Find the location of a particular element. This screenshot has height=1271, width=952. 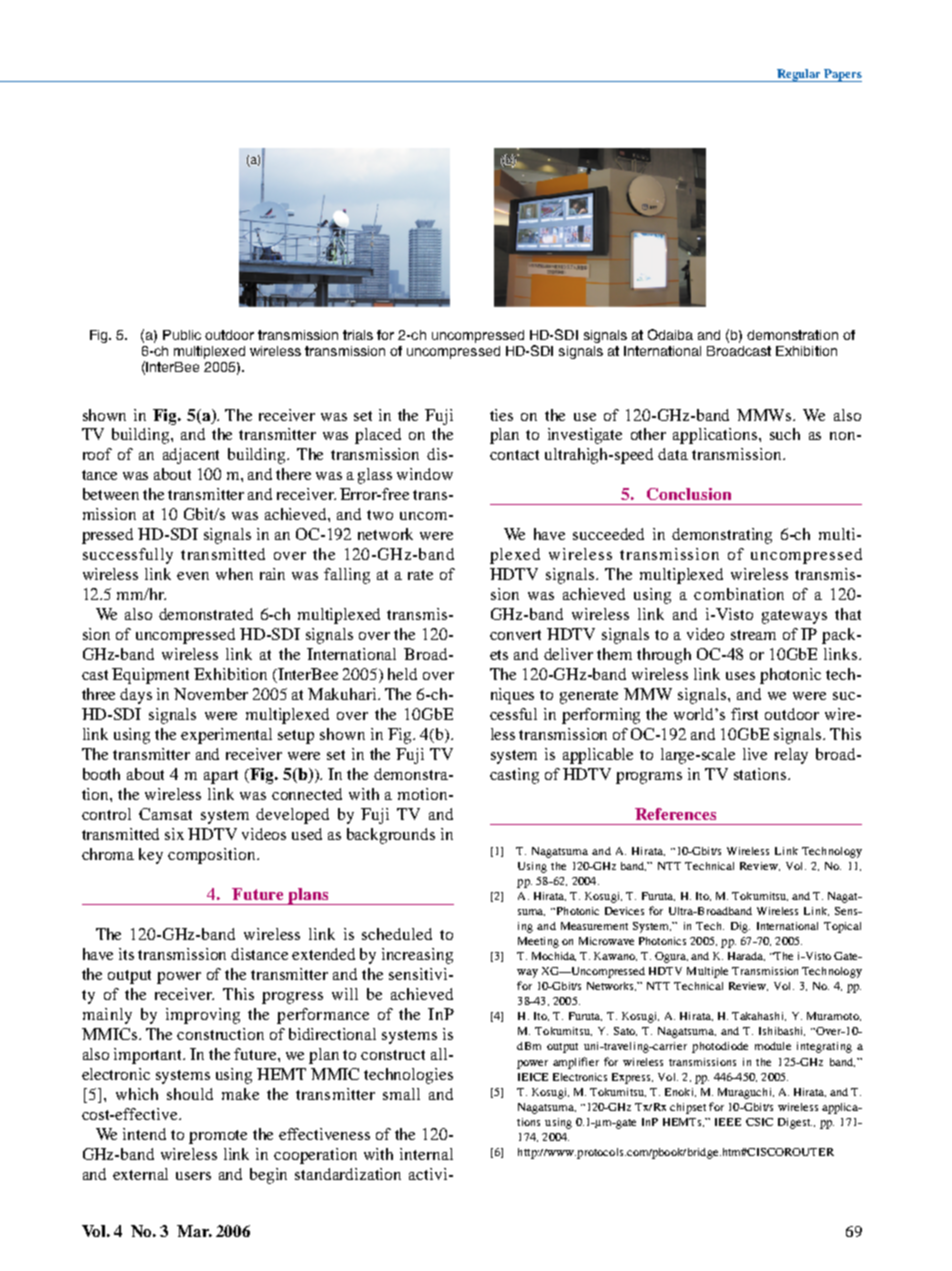

Regular is located at coordinates (799, 75).
